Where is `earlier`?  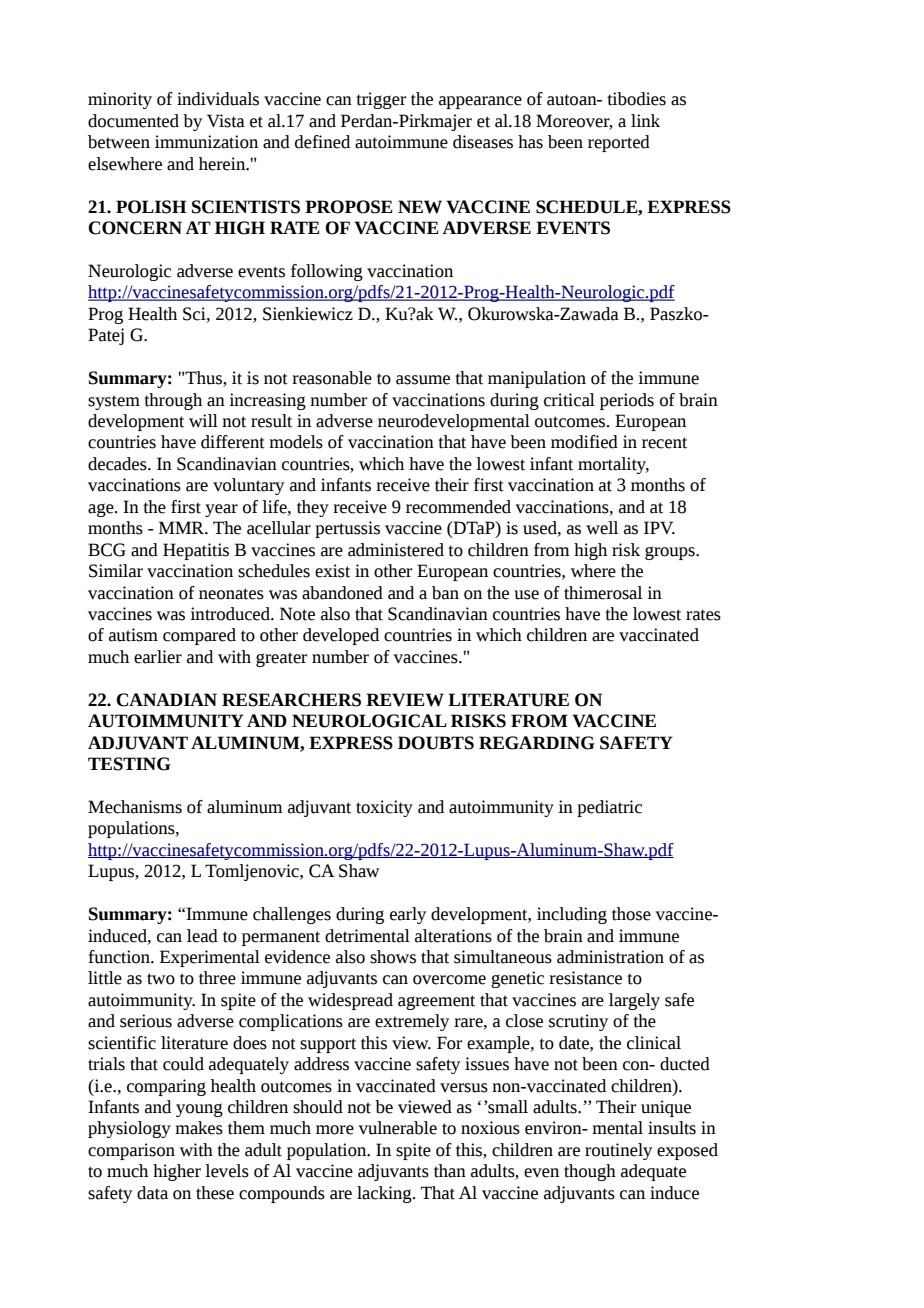 earlier is located at coordinates (158, 657).
